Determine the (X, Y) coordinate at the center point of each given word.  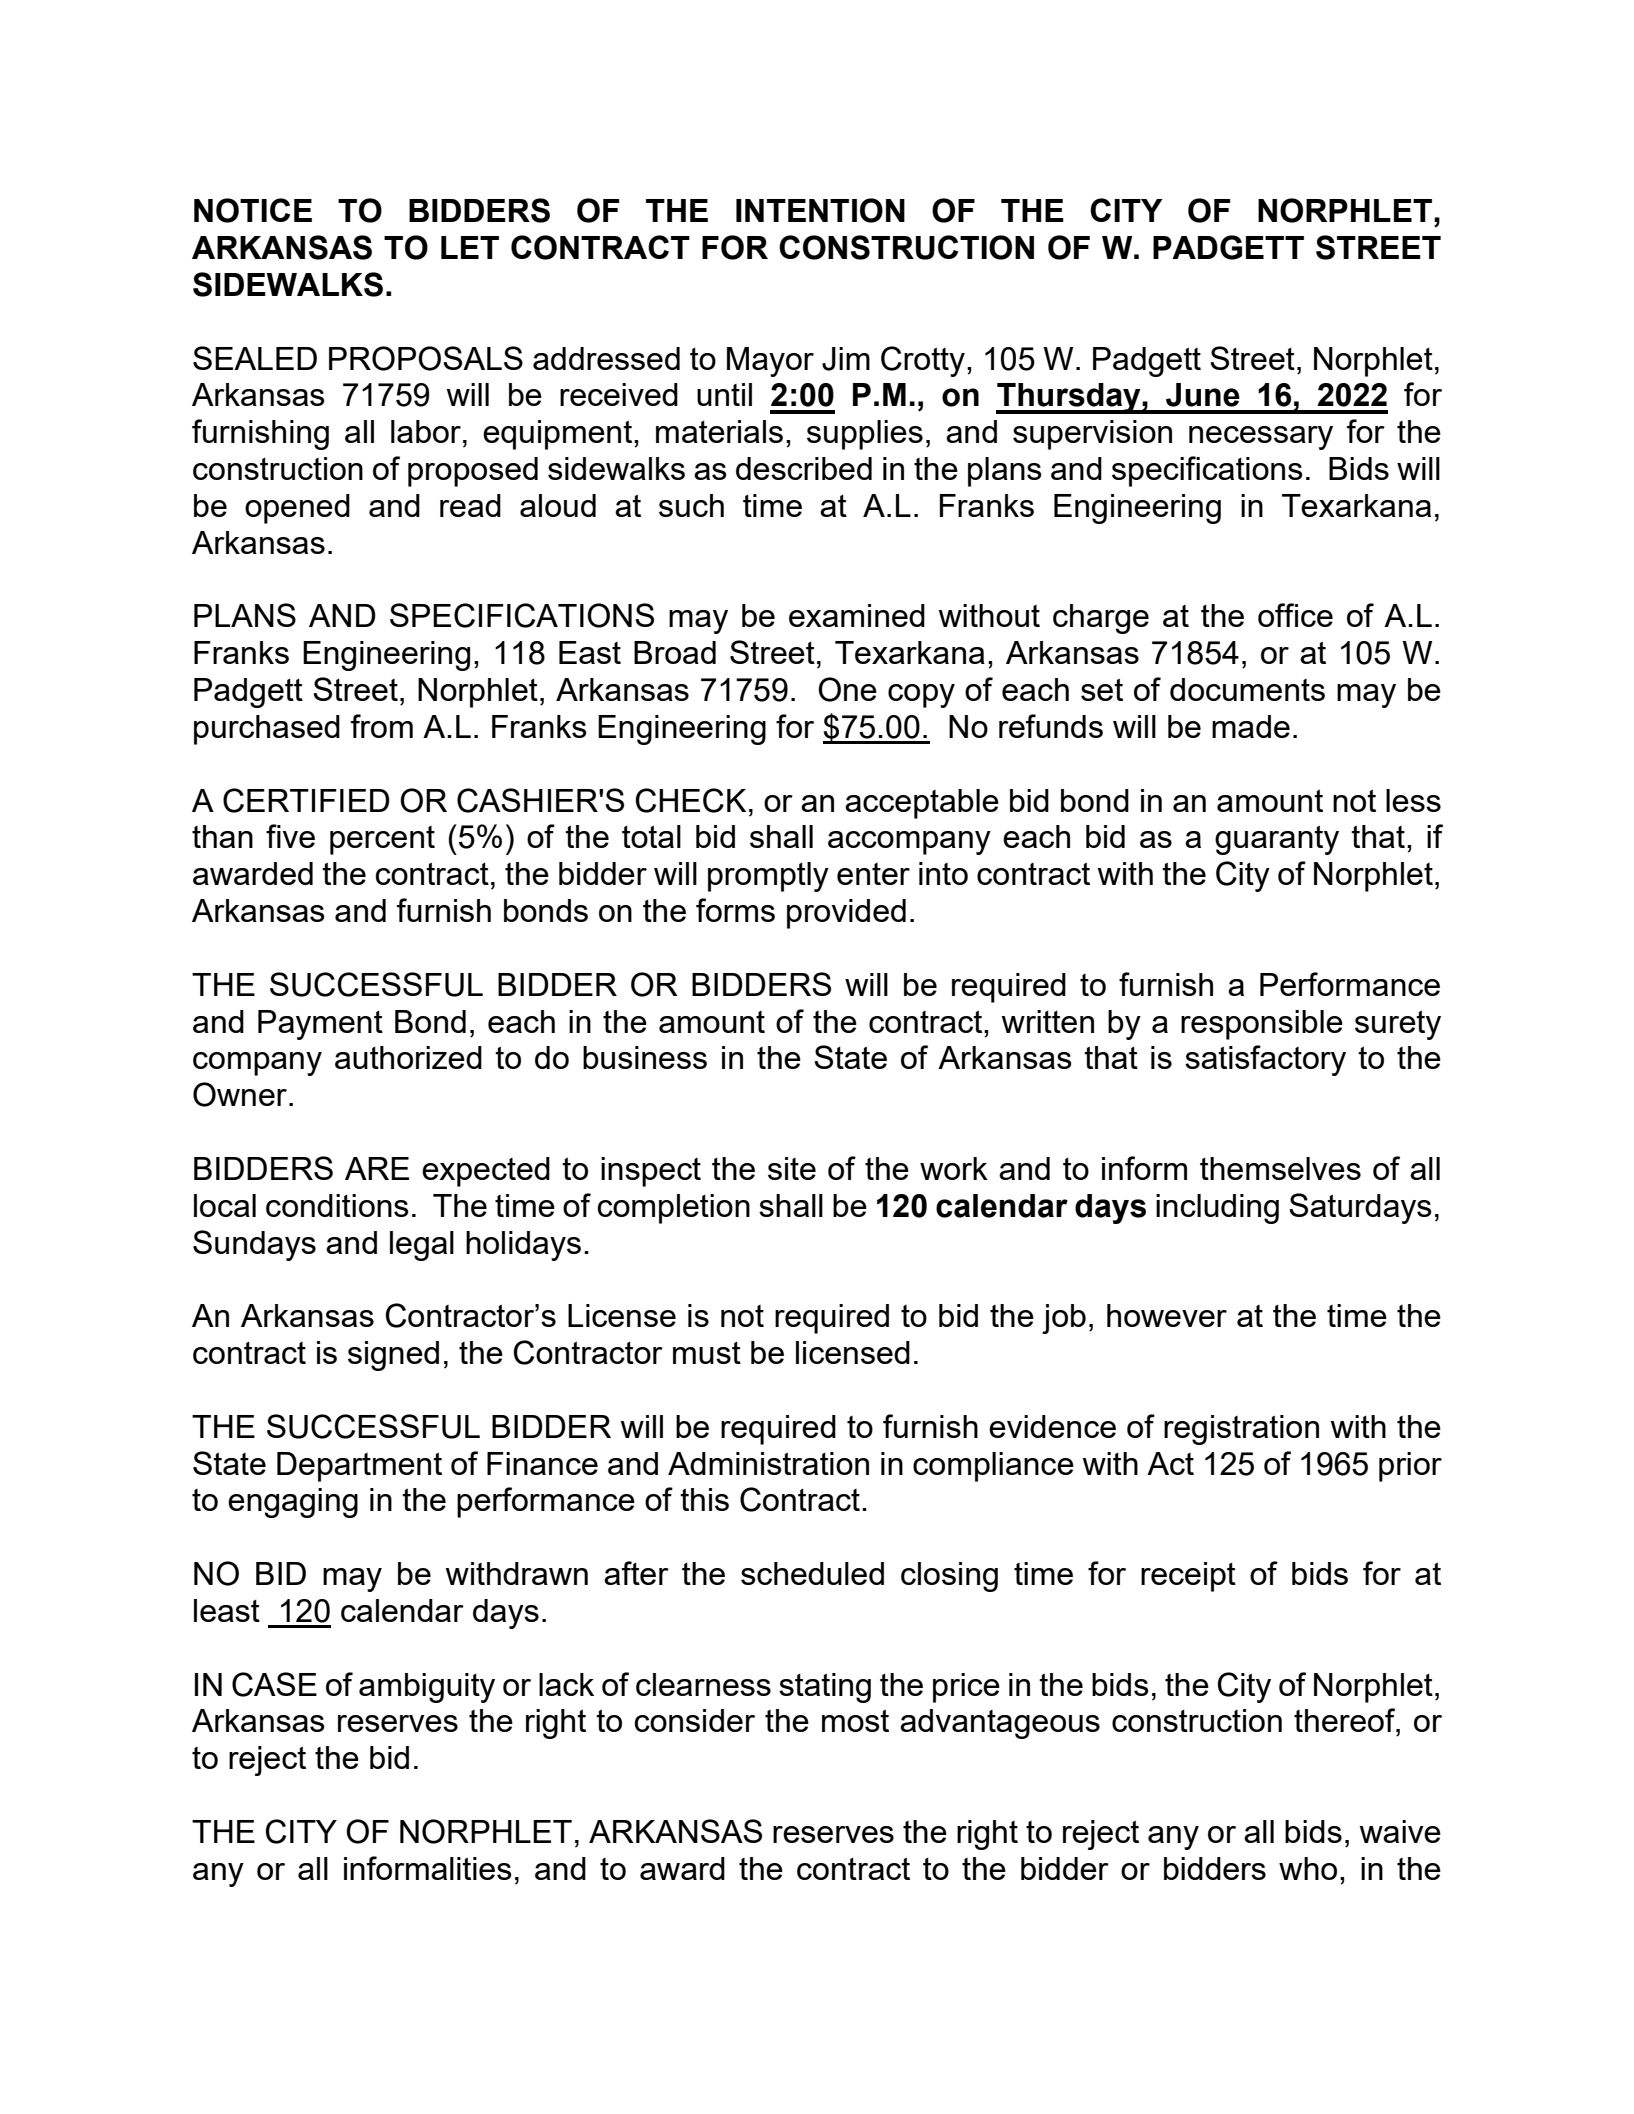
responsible (1262, 1025)
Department (359, 1467)
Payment (320, 1025)
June (1203, 395)
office (1295, 615)
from (382, 726)
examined (857, 615)
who (1308, 1868)
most (855, 1720)
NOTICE (253, 210)
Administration (768, 1463)
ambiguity (427, 1688)
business (645, 1057)
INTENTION (820, 210)
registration (1241, 1430)
